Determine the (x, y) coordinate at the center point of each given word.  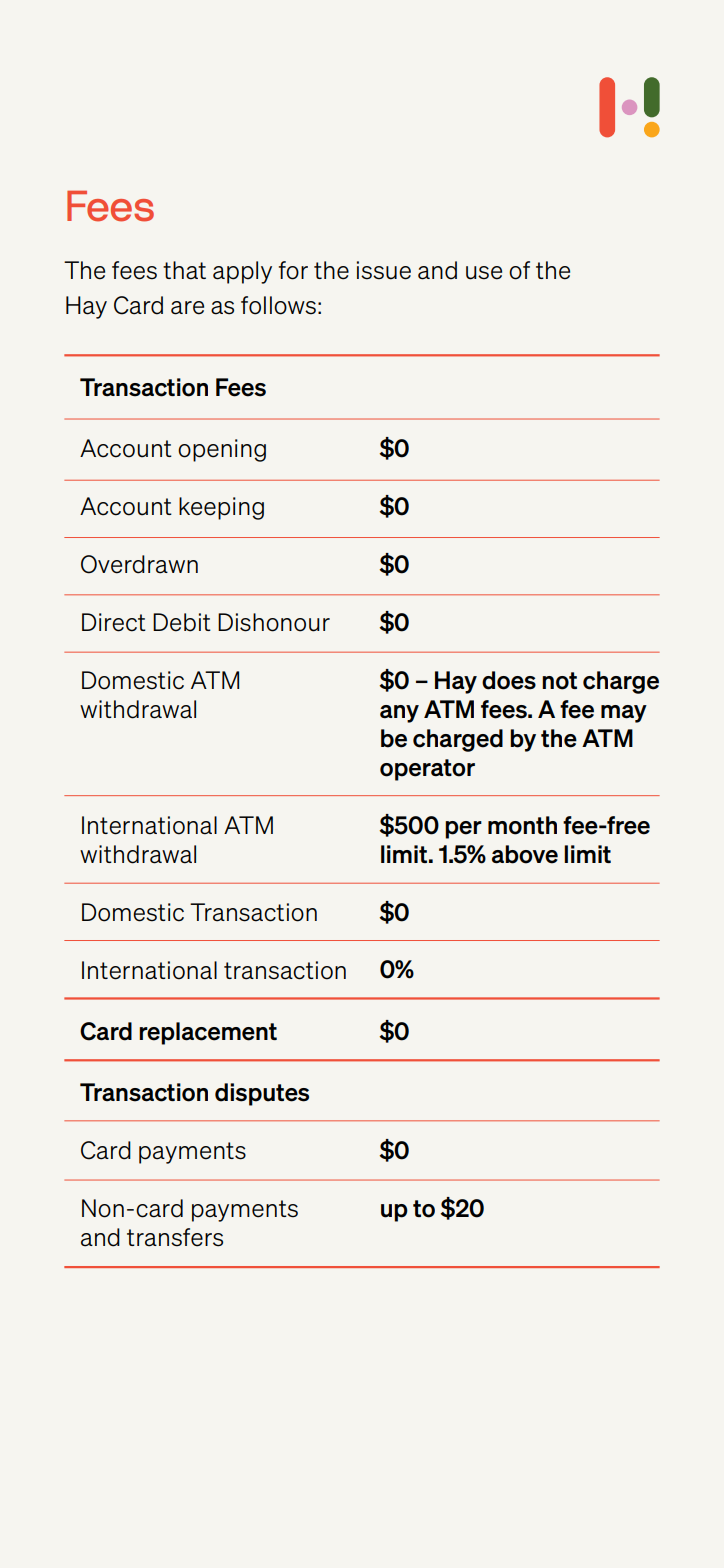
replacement (208, 1033)
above (525, 854)
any (399, 714)
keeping (221, 508)
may (624, 714)
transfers (175, 1237)
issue (384, 270)
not (559, 681)
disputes (262, 1094)
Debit (182, 622)
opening (222, 450)
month (522, 825)
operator (427, 770)
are (187, 308)
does (509, 680)
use (484, 273)
